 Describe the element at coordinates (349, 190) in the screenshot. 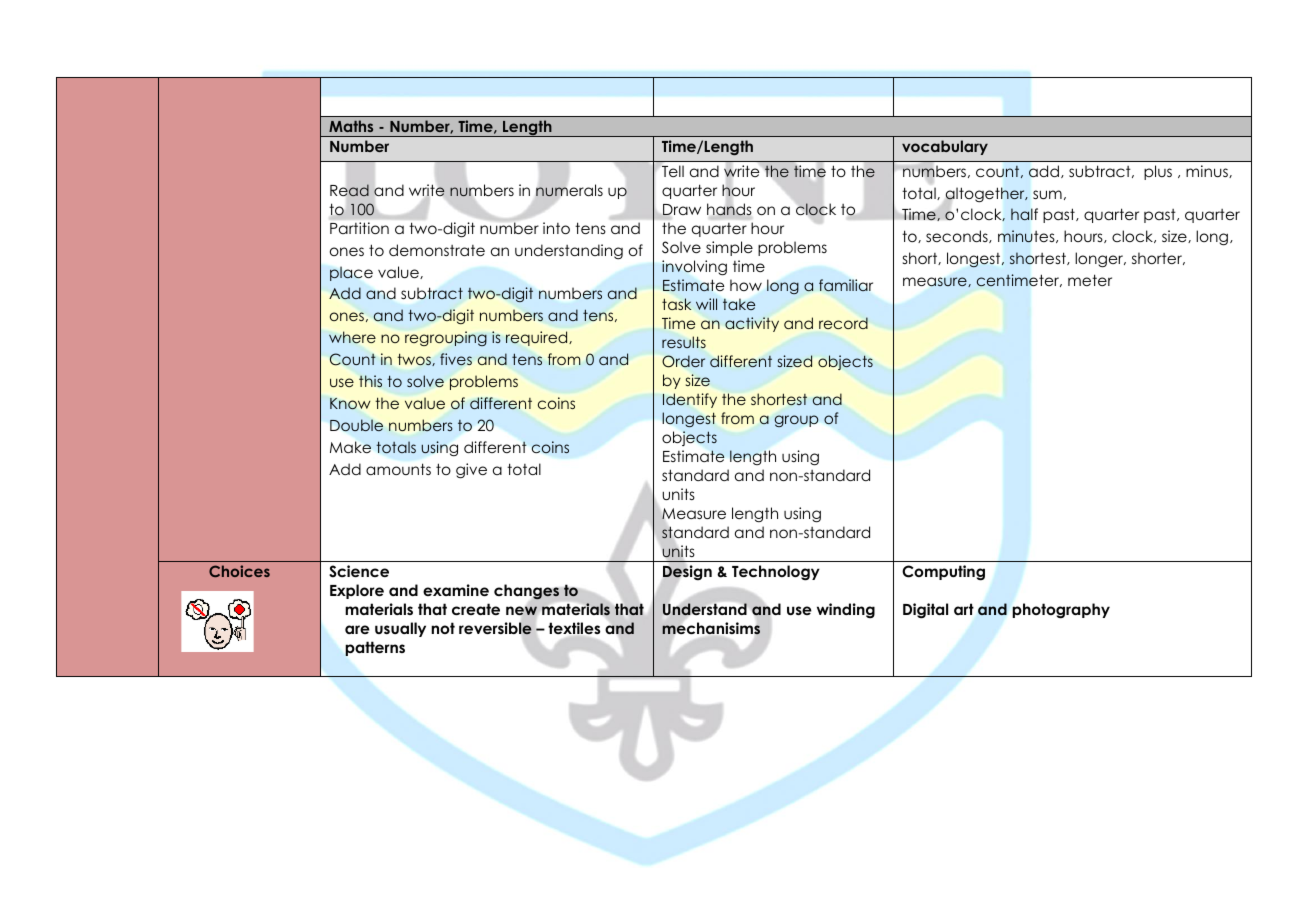

I see `Read` at that location.
